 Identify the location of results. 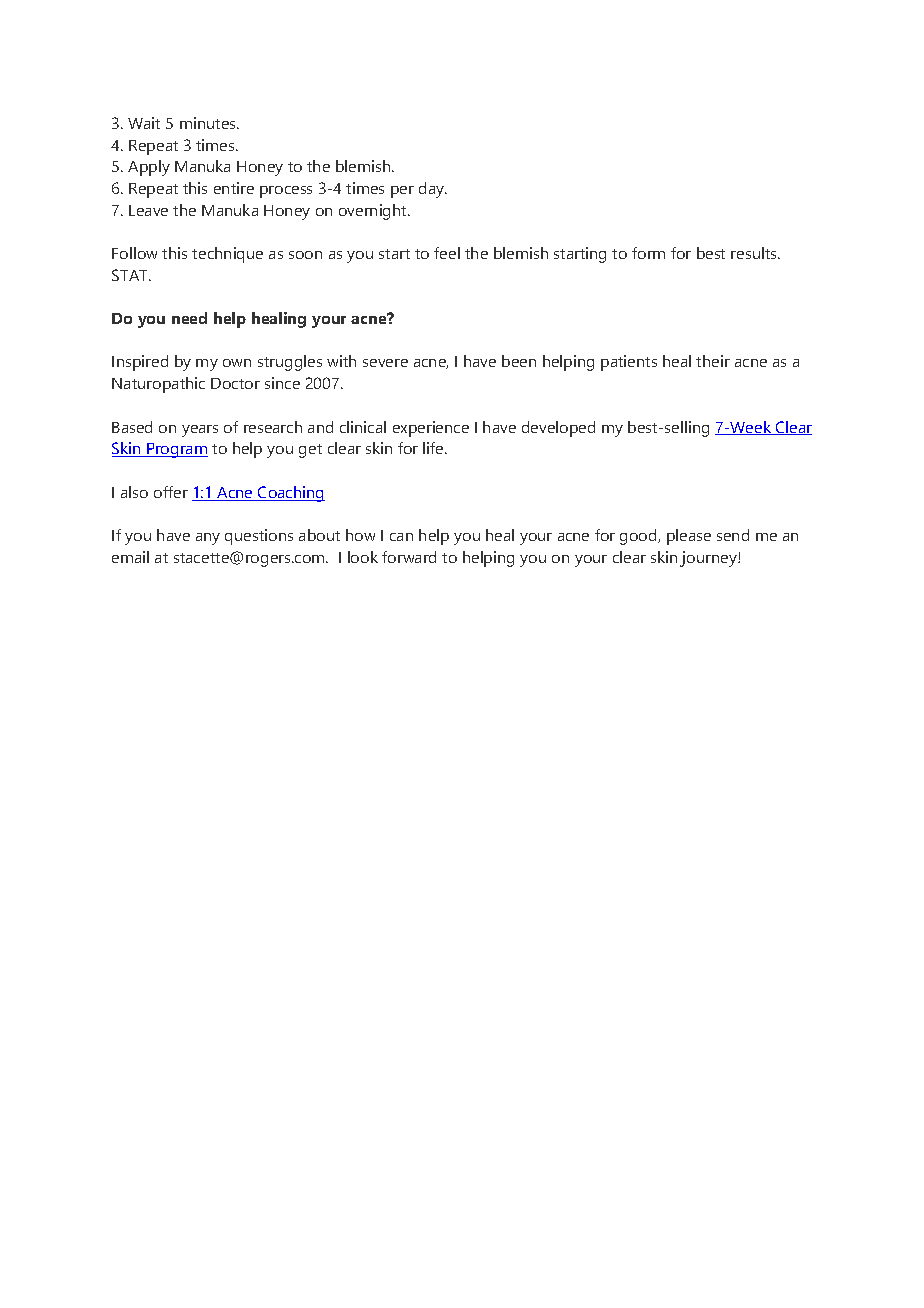
(755, 253).
